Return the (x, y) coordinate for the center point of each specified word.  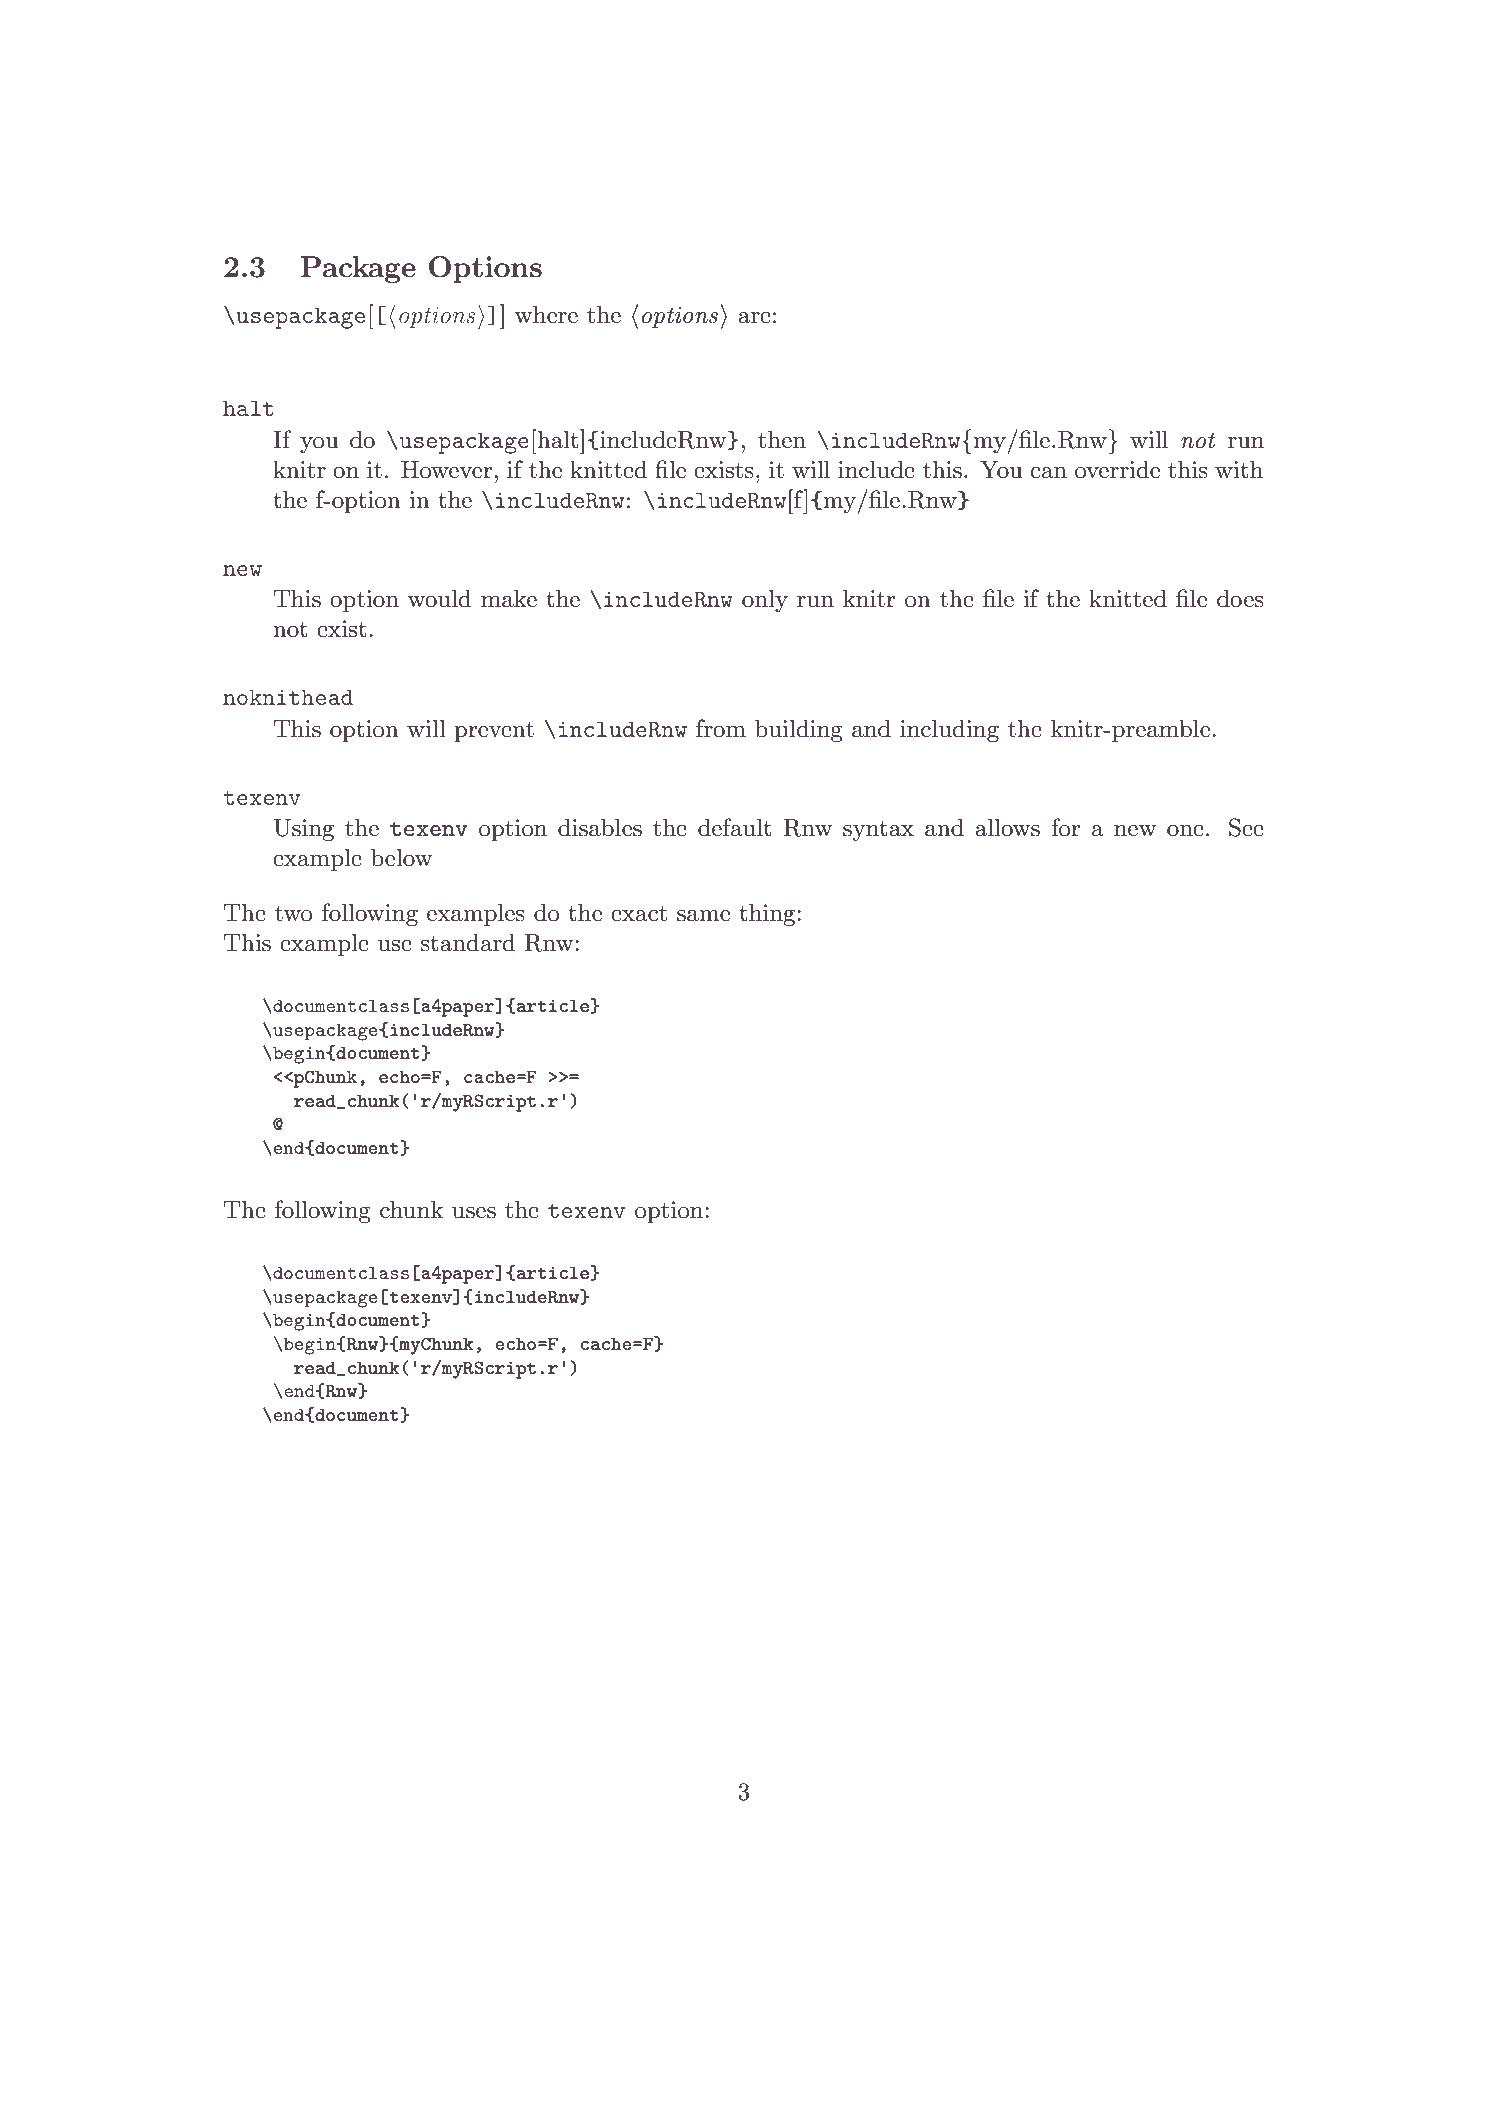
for (1065, 827)
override (1117, 469)
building (799, 730)
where (546, 314)
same (703, 916)
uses (474, 1213)
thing (768, 914)
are (754, 318)
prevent (494, 732)
